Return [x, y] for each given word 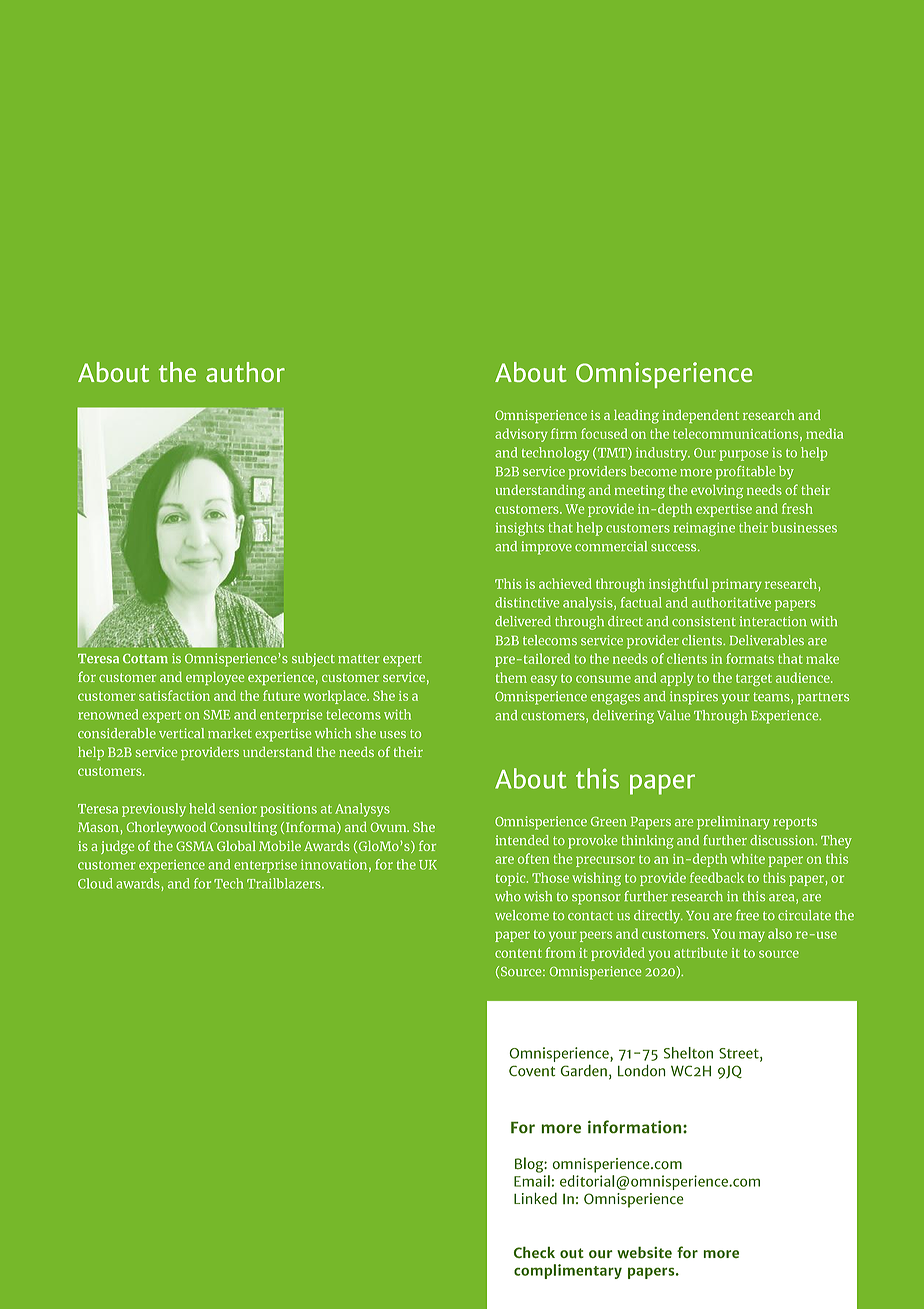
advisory [521, 435]
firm [564, 433]
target [754, 680]
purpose [744, 455]
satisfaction [174, 695]
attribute [700, 952]
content [518, 953]
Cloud [95, 883]
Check [534, 1252]
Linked [535, 1199]
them [511, 677]
